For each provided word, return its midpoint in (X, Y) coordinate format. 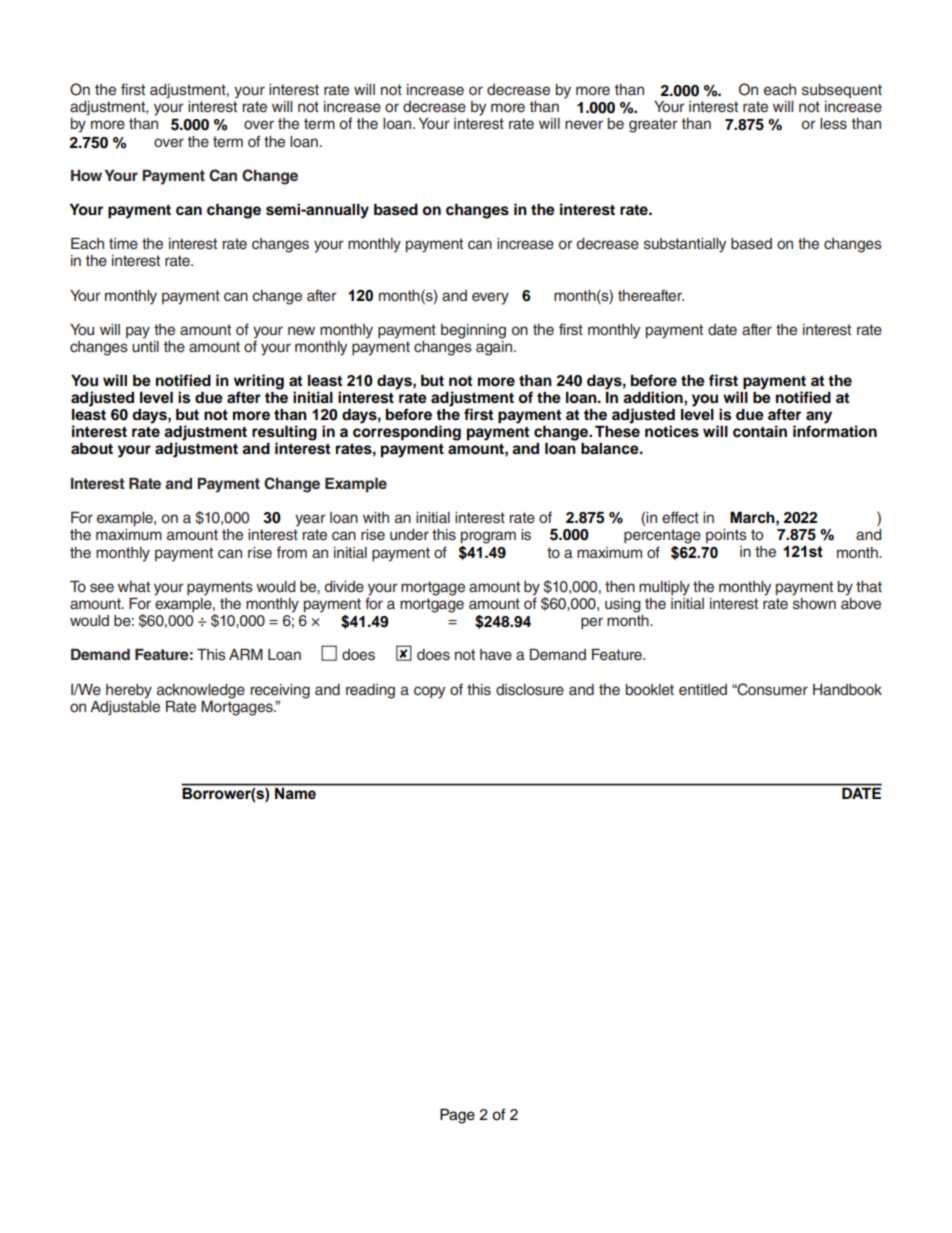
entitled (703, 690)
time (123, 244)
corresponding (407, 432)
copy (429, 692)
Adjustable (125, 707)
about (92, 448)
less (833, 124)
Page (457, 1116)
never (584, 125)
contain (760, 431)
